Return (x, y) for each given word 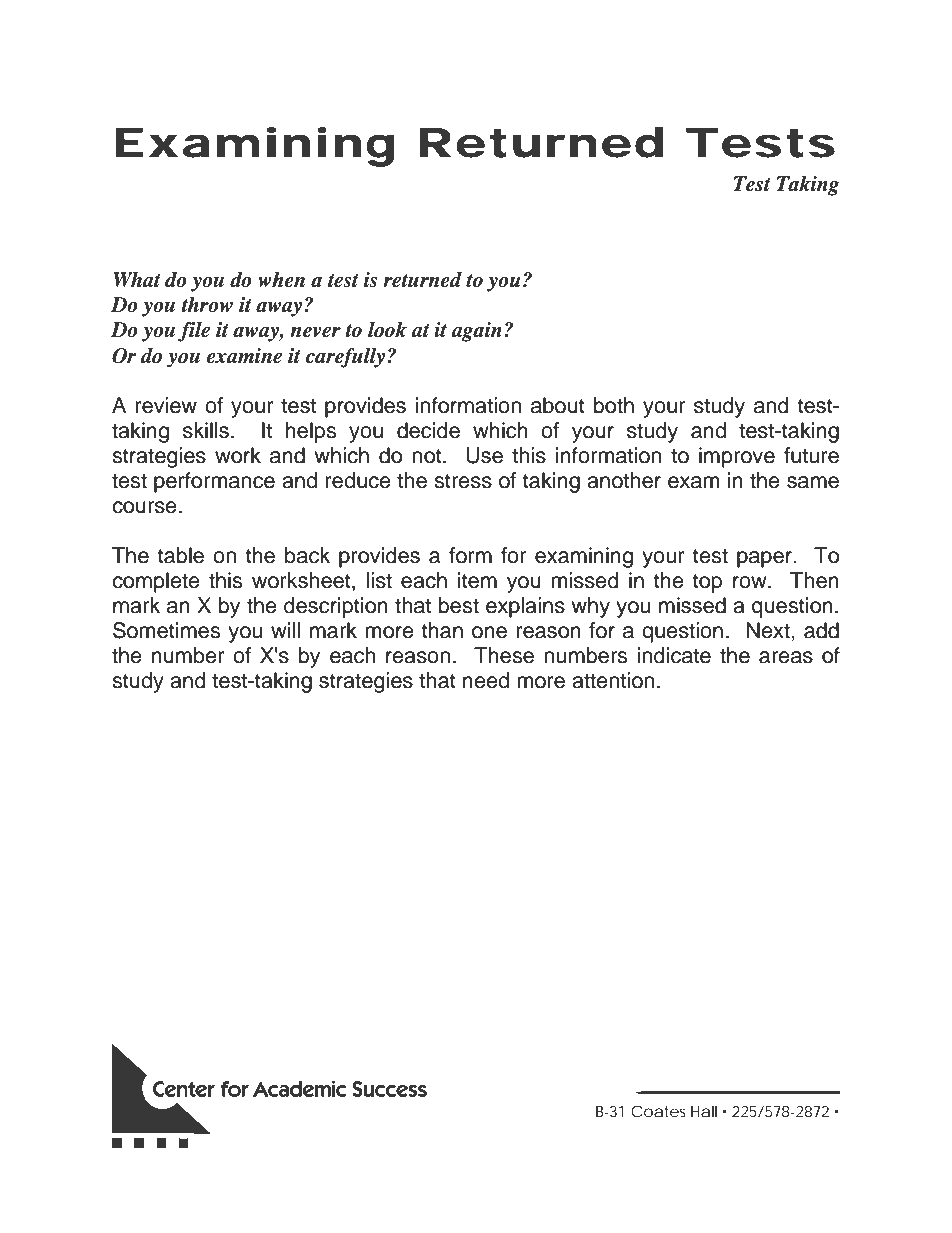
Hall (704, 1111)
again (476, 332)
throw (207, 305)
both (614, 405)
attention (613, 680)
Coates (658, 1111)
